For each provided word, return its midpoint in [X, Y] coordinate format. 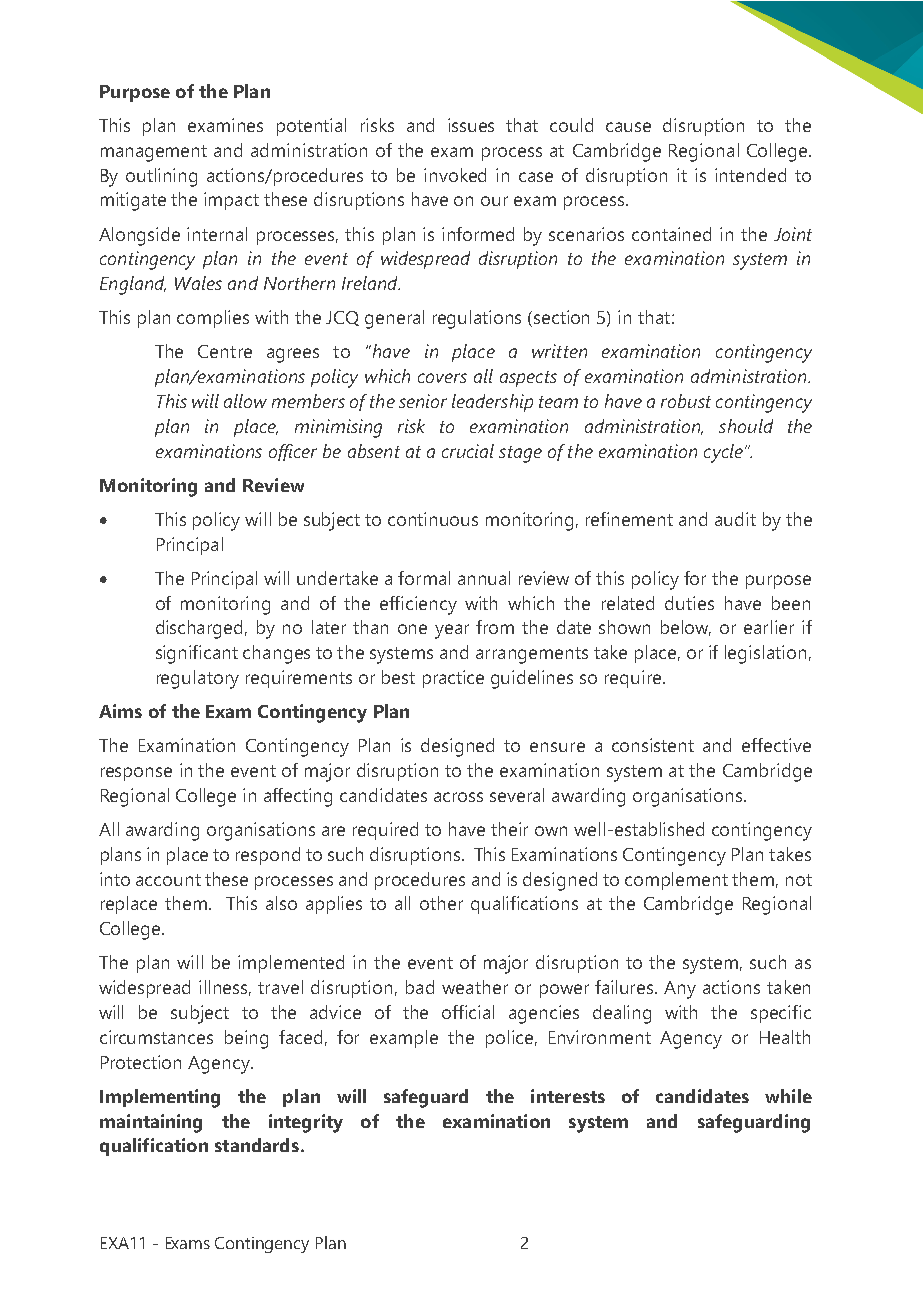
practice [453, 679]
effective [776, 745]
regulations [477, 319]
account [168, 880]
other [441, 903]
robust [686, 401]
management [154, 153]
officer [293, 452]
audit [735, 519]
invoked [455, 175]
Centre [225, 351]
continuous [433, 519]
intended [750, 175]
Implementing [160, 1098]
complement [676, 881]
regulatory [198, 679]
